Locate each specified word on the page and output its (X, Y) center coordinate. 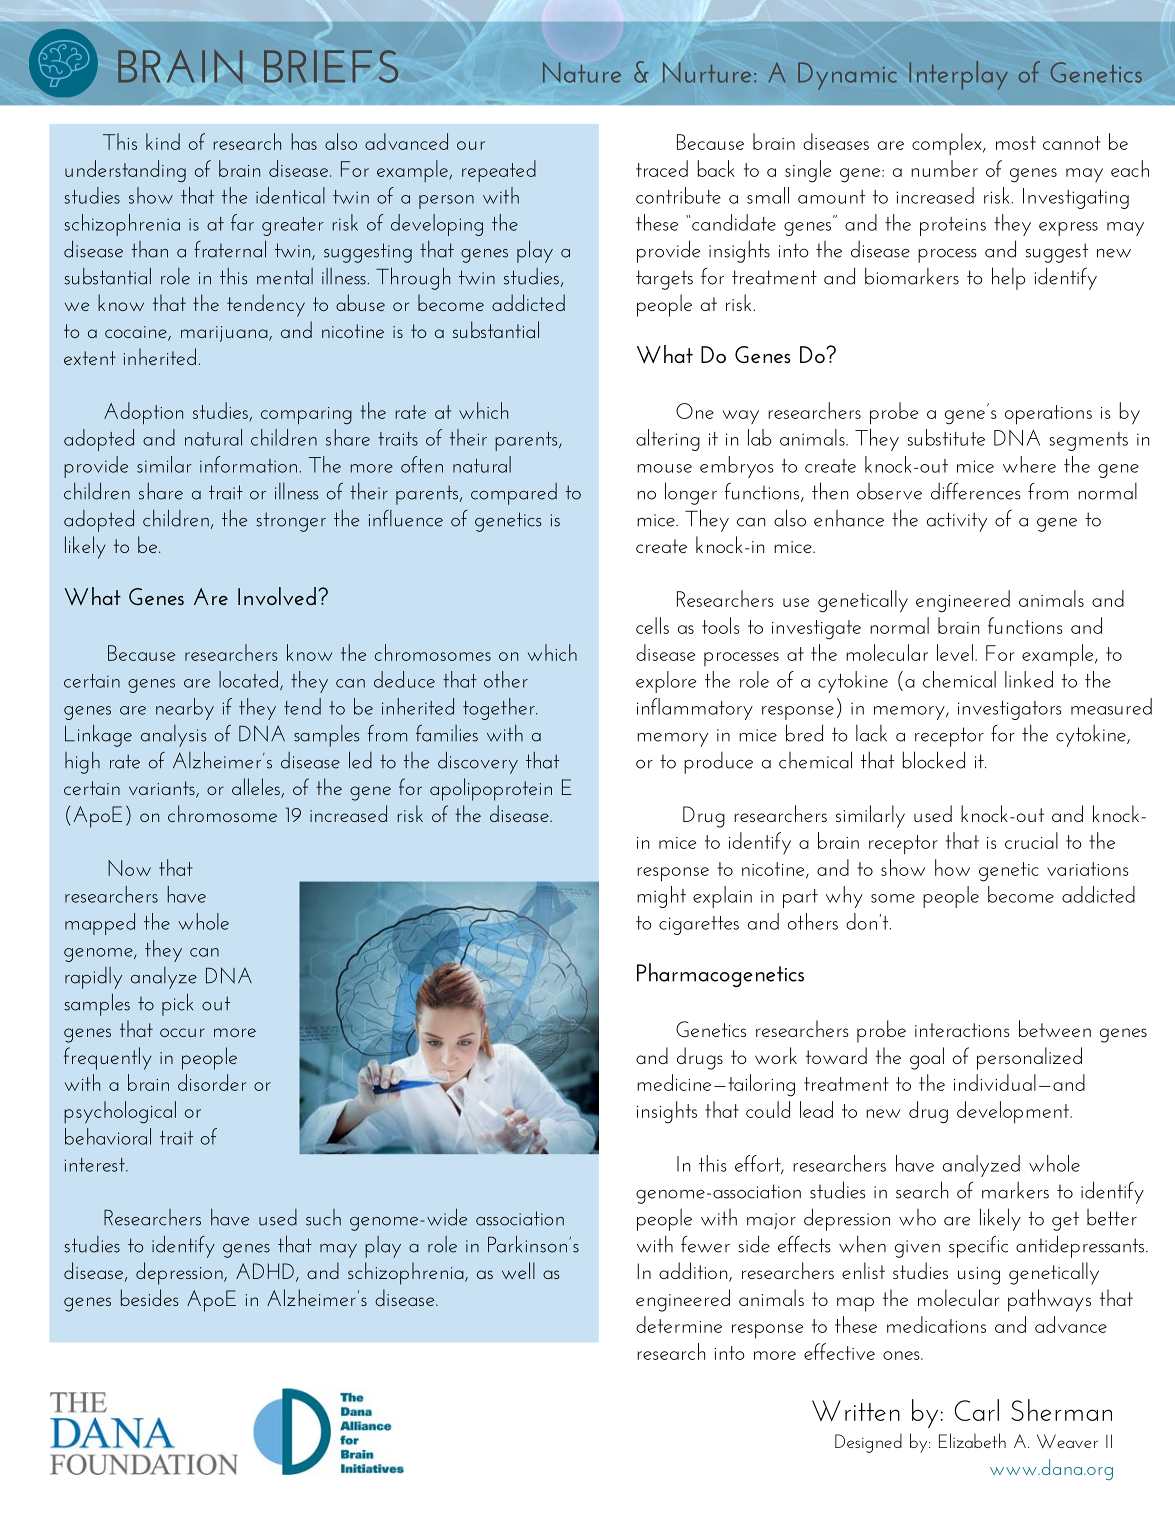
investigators (1010, 710)
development (1014, 1112)
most (1016, 143)
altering (668, 440)
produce (718, 763)
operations (1048, 415)
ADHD (265, 1271)
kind (163, 141)
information (248, 464)
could (768, 1109)
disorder (212, 1082)
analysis (173, 736)
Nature (582, 72)
